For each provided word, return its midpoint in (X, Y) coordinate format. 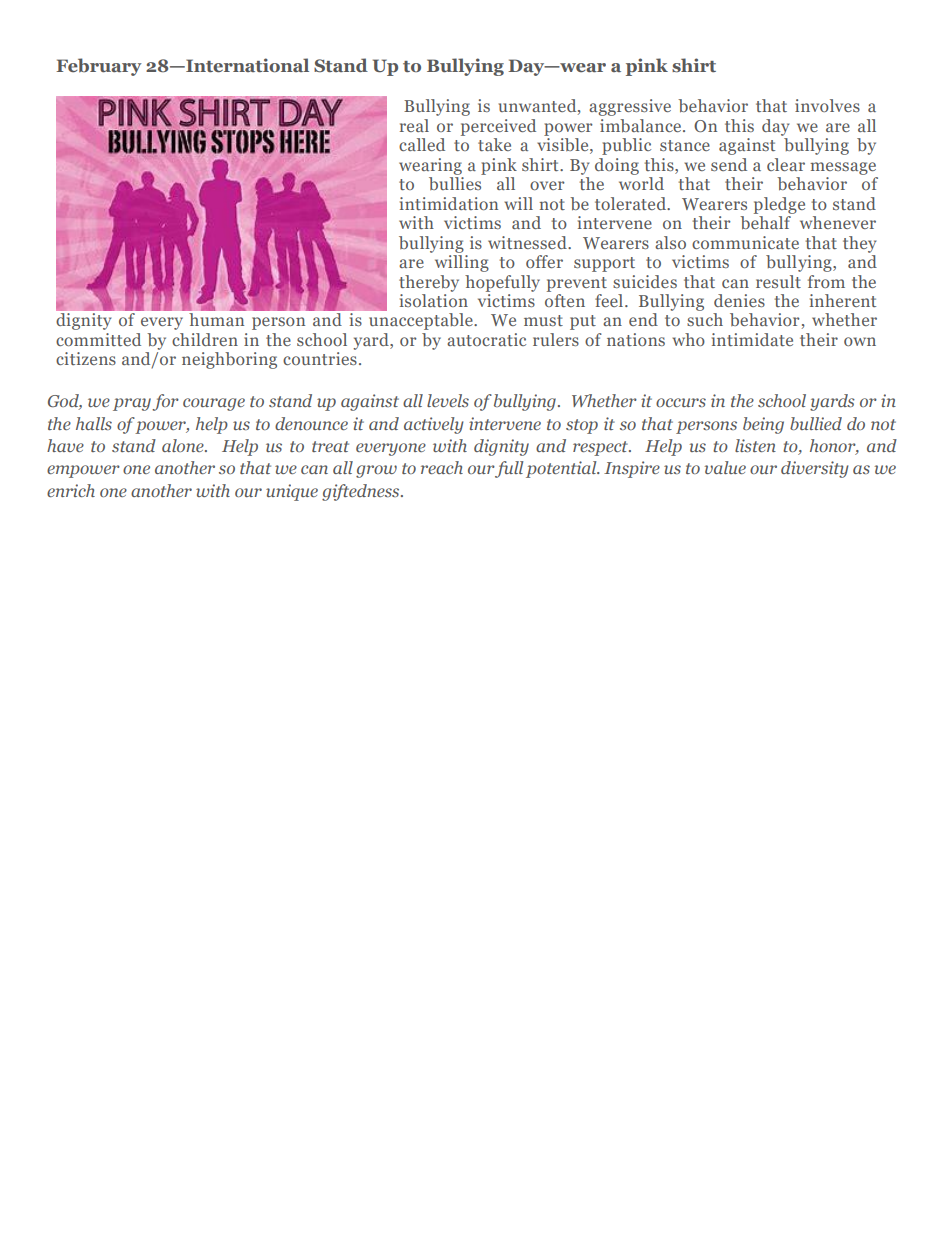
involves (827, 105)
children (205, 339)
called (422, 144)
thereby (429, 283)
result (778, 281)
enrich (71, 490)
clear (786, 164)
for (165, 402)
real (414, 125)
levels (448, 400)
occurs (681, 402)
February (99, 67)
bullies (455, 183)
